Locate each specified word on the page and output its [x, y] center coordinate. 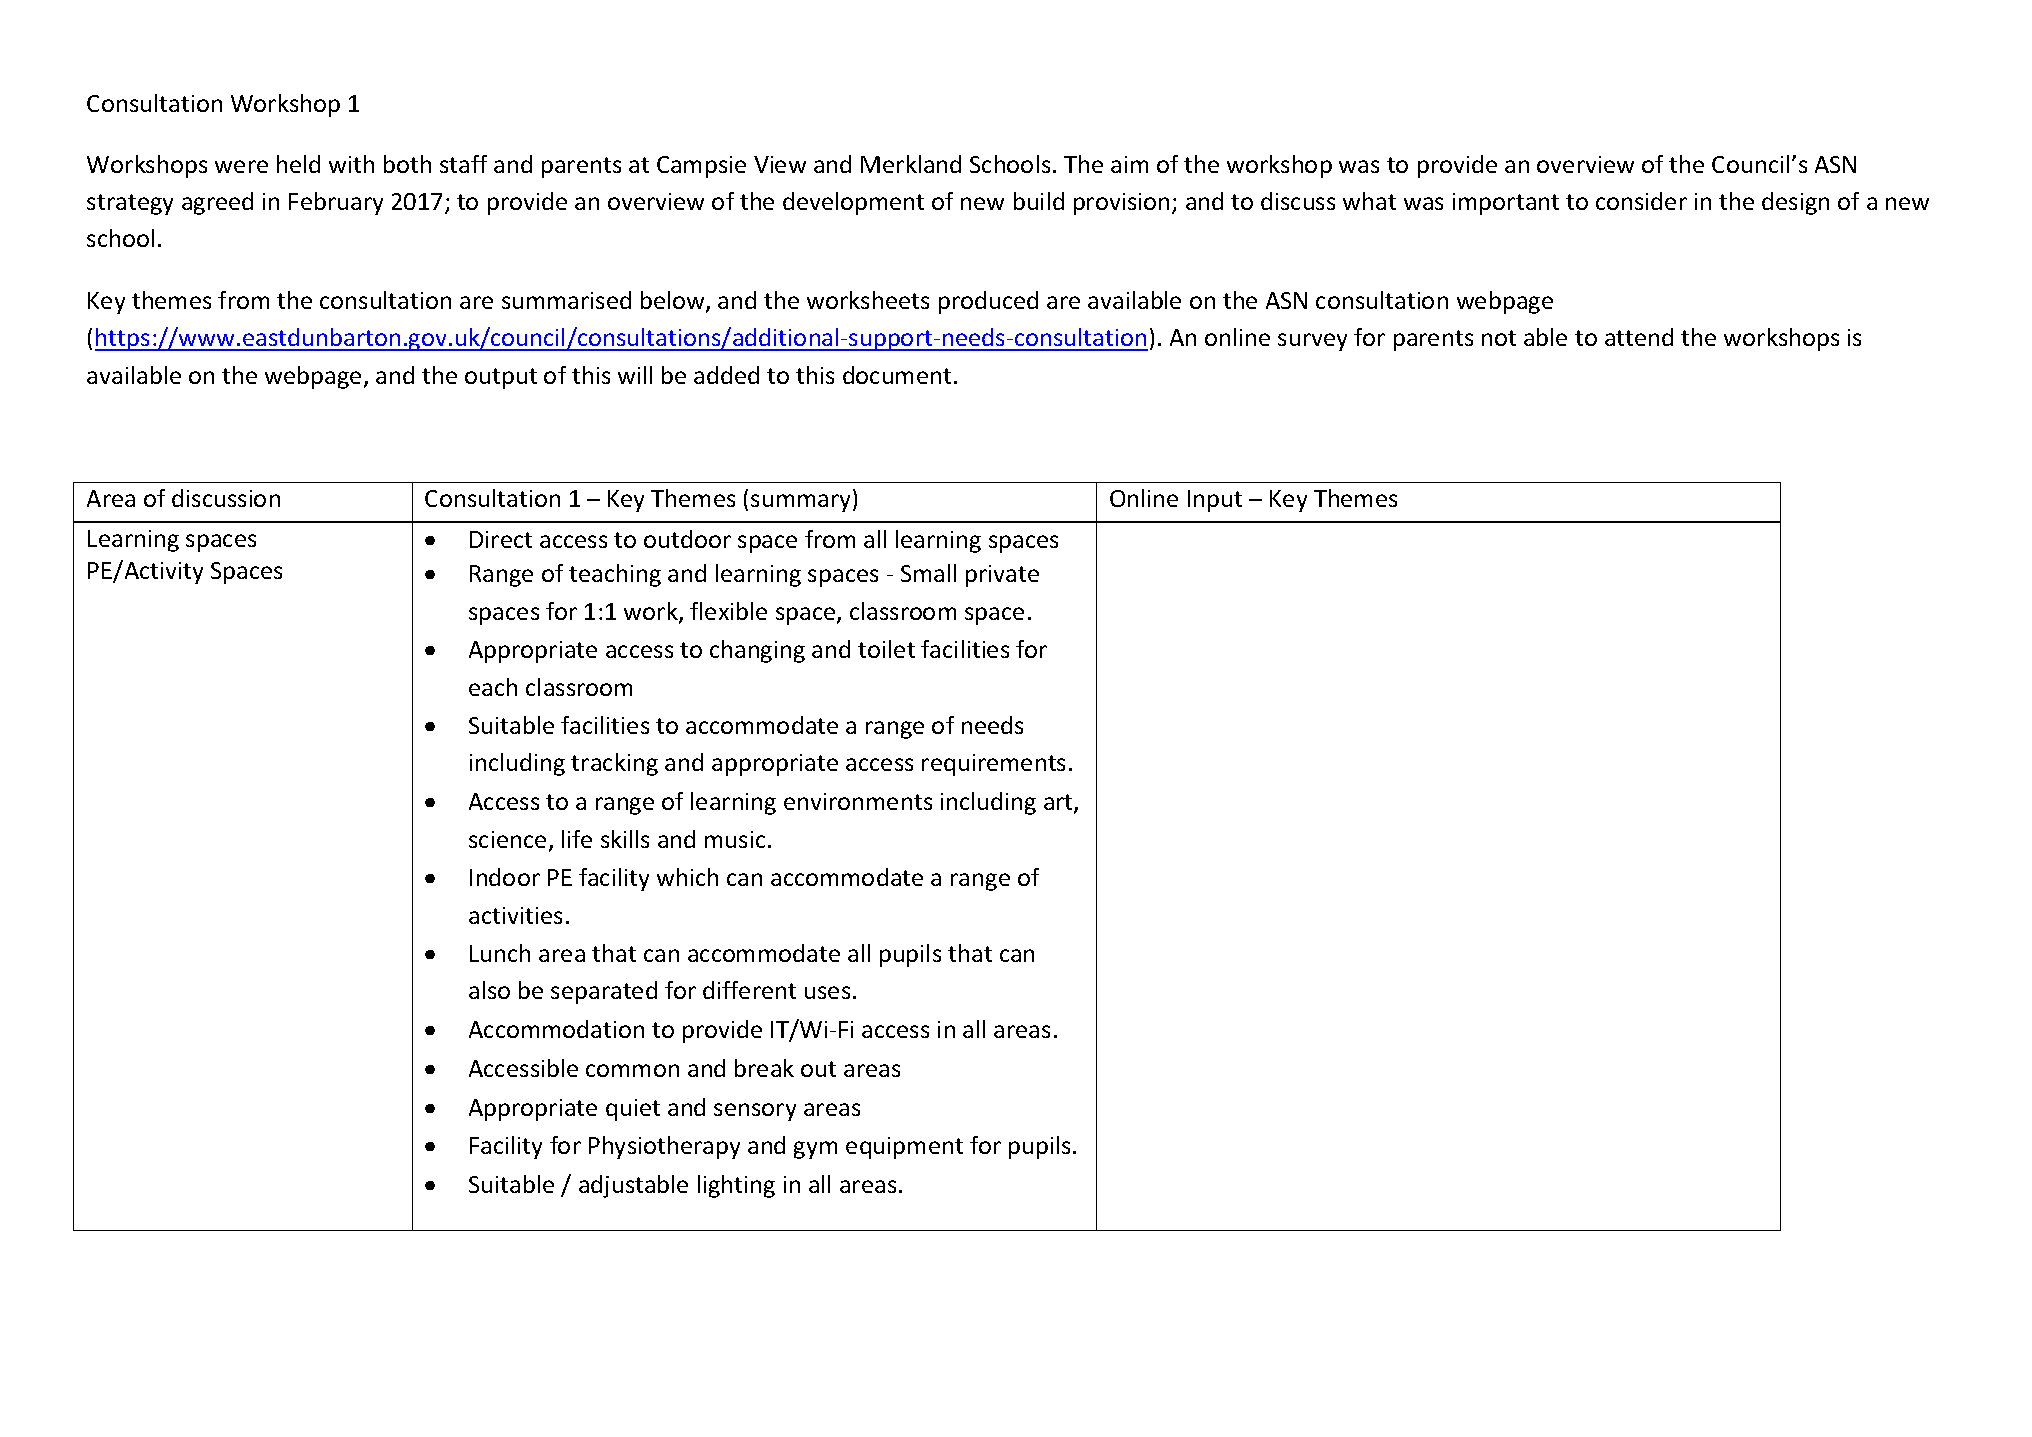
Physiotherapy [664, 1147]
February [336, 203]
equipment [904, 1148]
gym [815, 1150]
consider [1641, 201]
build [1039, 201]
